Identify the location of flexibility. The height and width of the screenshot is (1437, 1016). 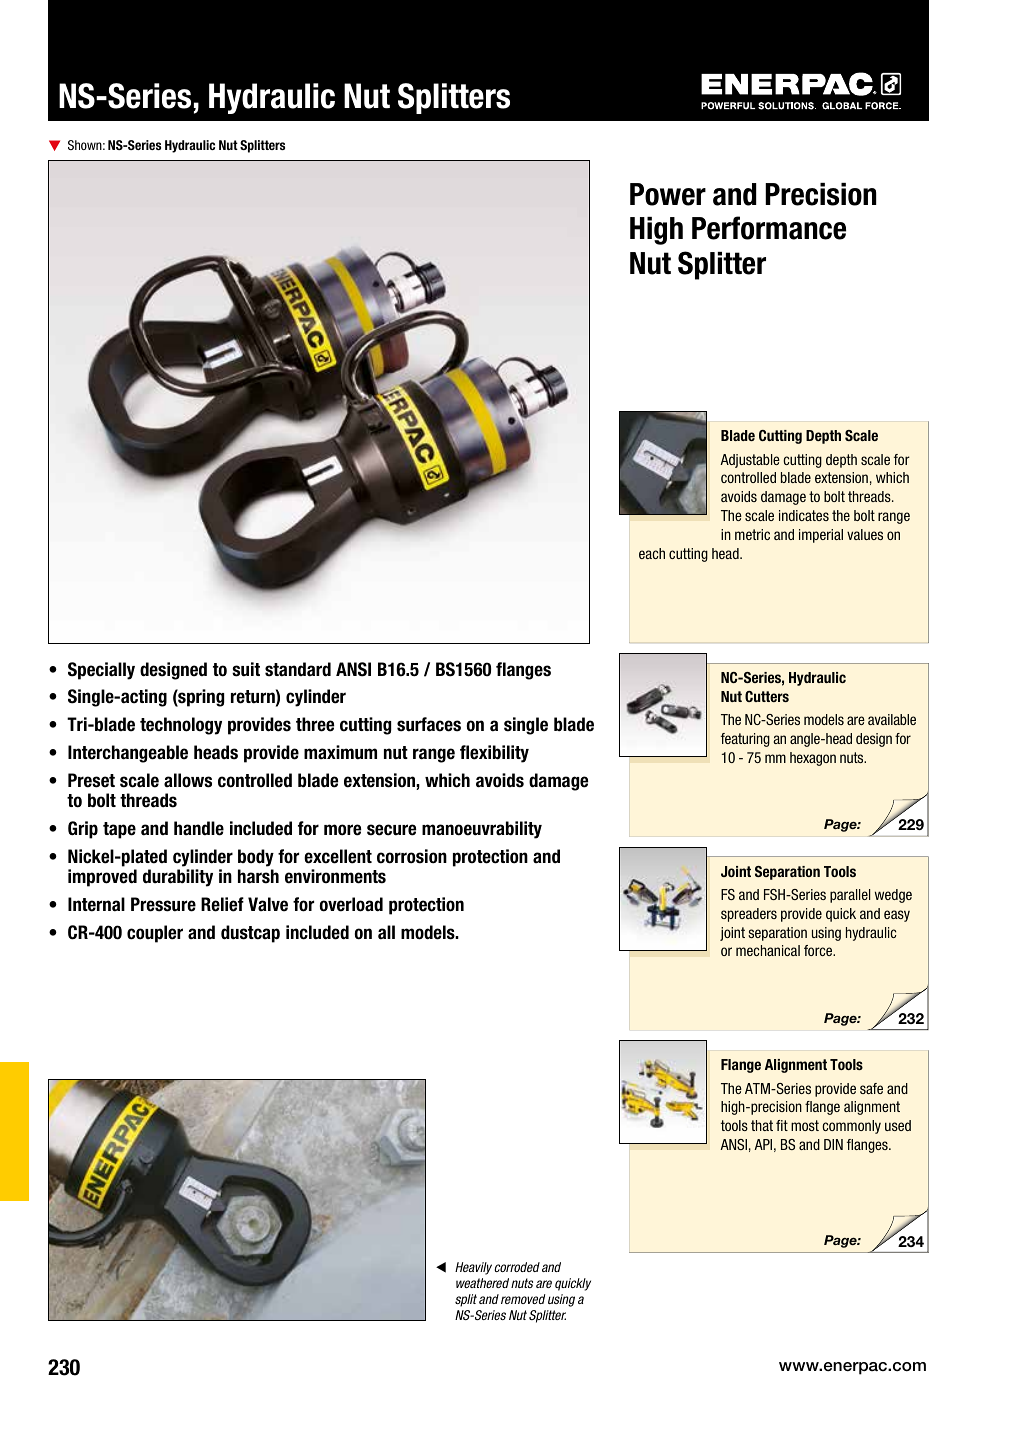
(494, 754).
